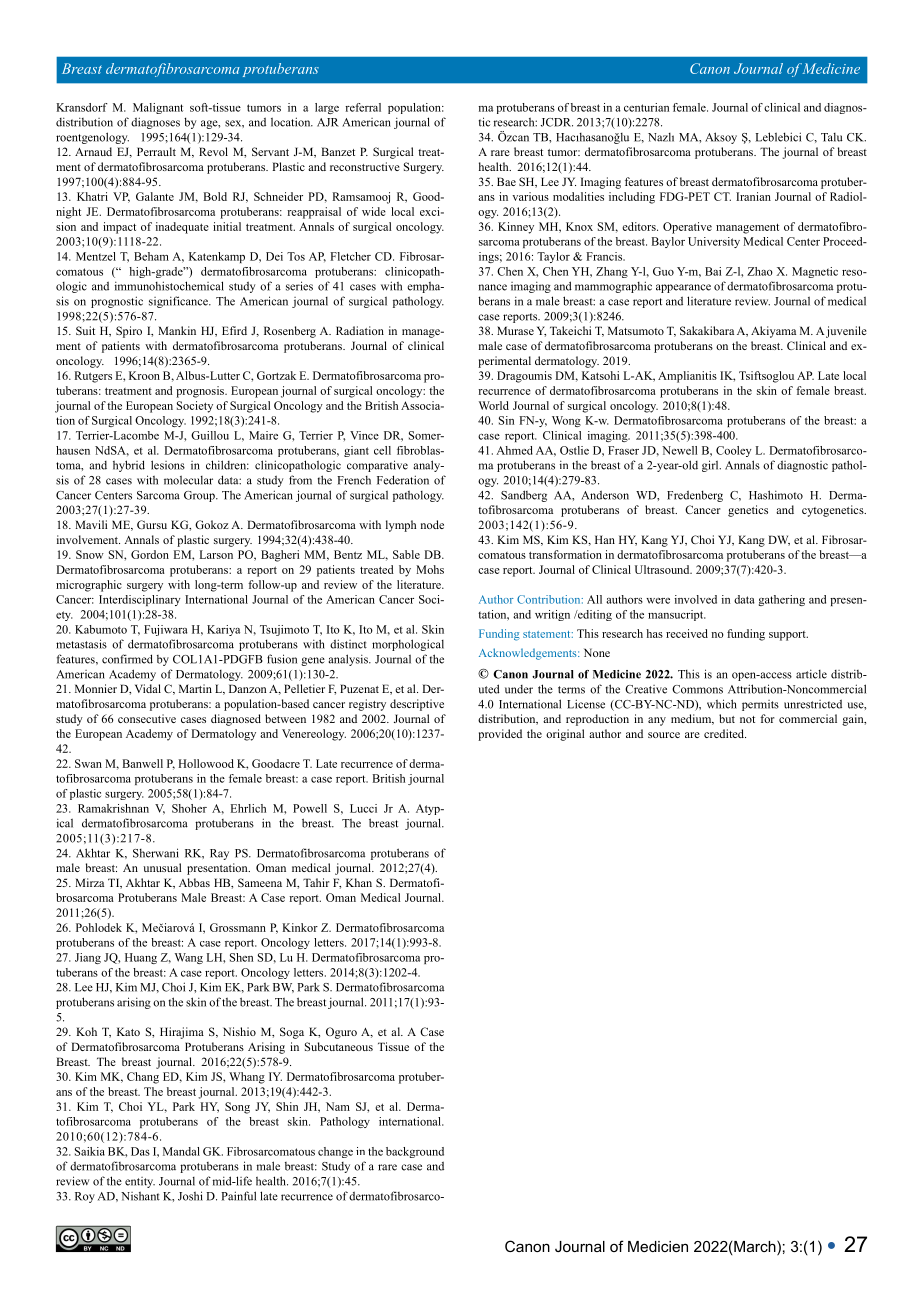 Image resolution: width=924 pixels, height=1308 pixels. What do you see at coordinates (506, 181) in the document?
I see `Bae` at bounding box center [506, 181].
